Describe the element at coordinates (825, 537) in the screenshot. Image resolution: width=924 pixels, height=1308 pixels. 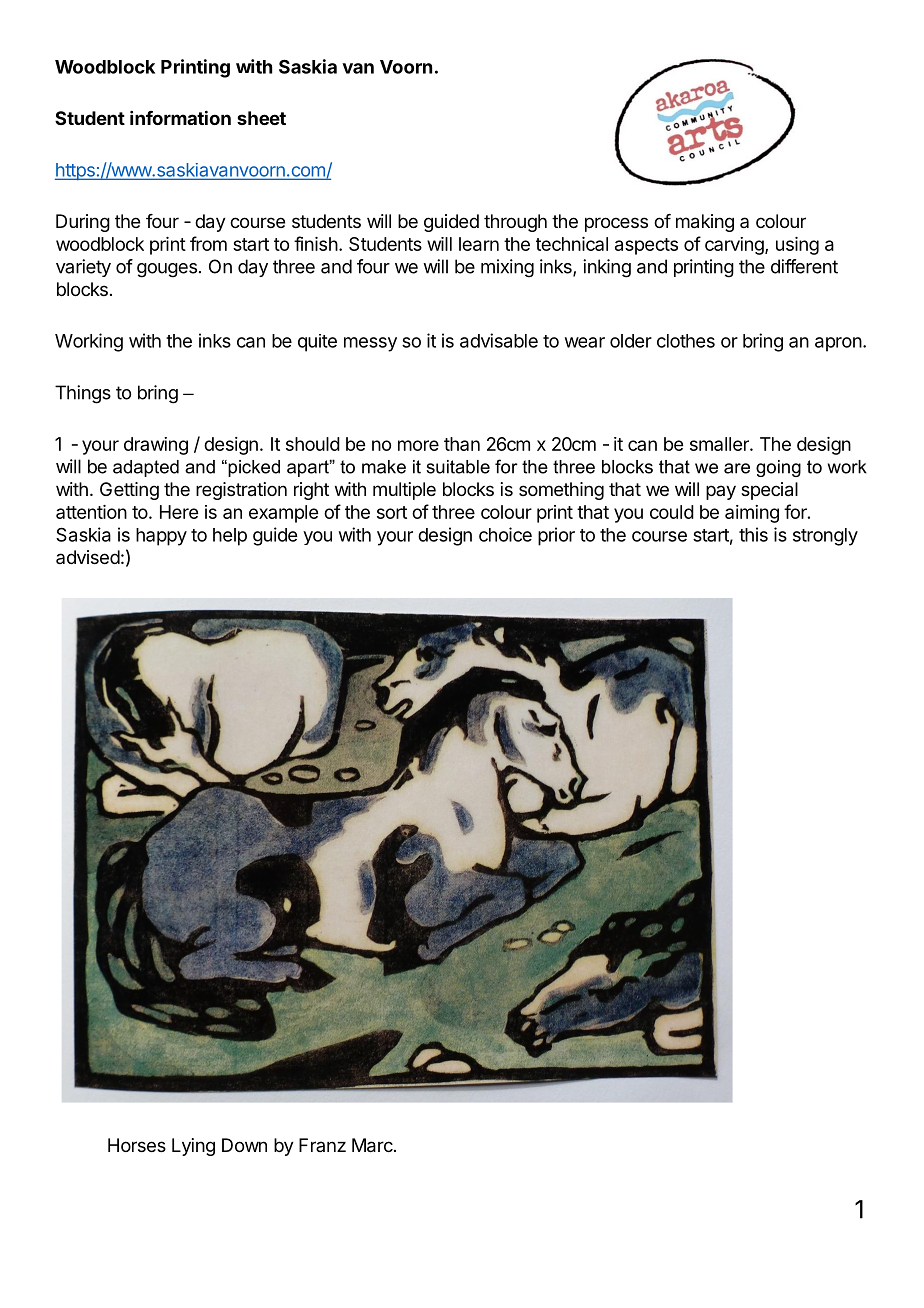
I see `strongly` at that location.
